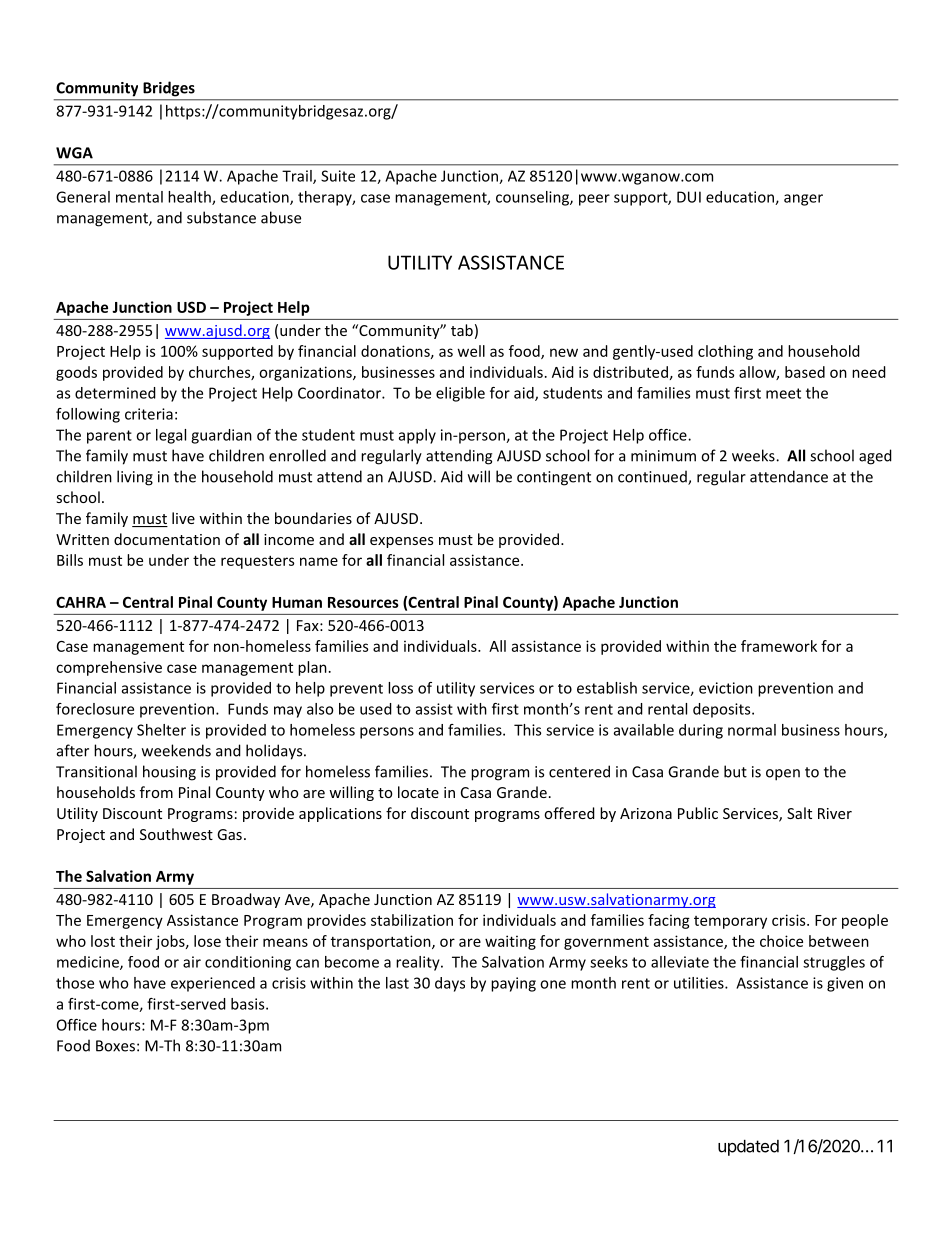 This image has height=1233, width=952. I want to click on live, so click(183, 518).
